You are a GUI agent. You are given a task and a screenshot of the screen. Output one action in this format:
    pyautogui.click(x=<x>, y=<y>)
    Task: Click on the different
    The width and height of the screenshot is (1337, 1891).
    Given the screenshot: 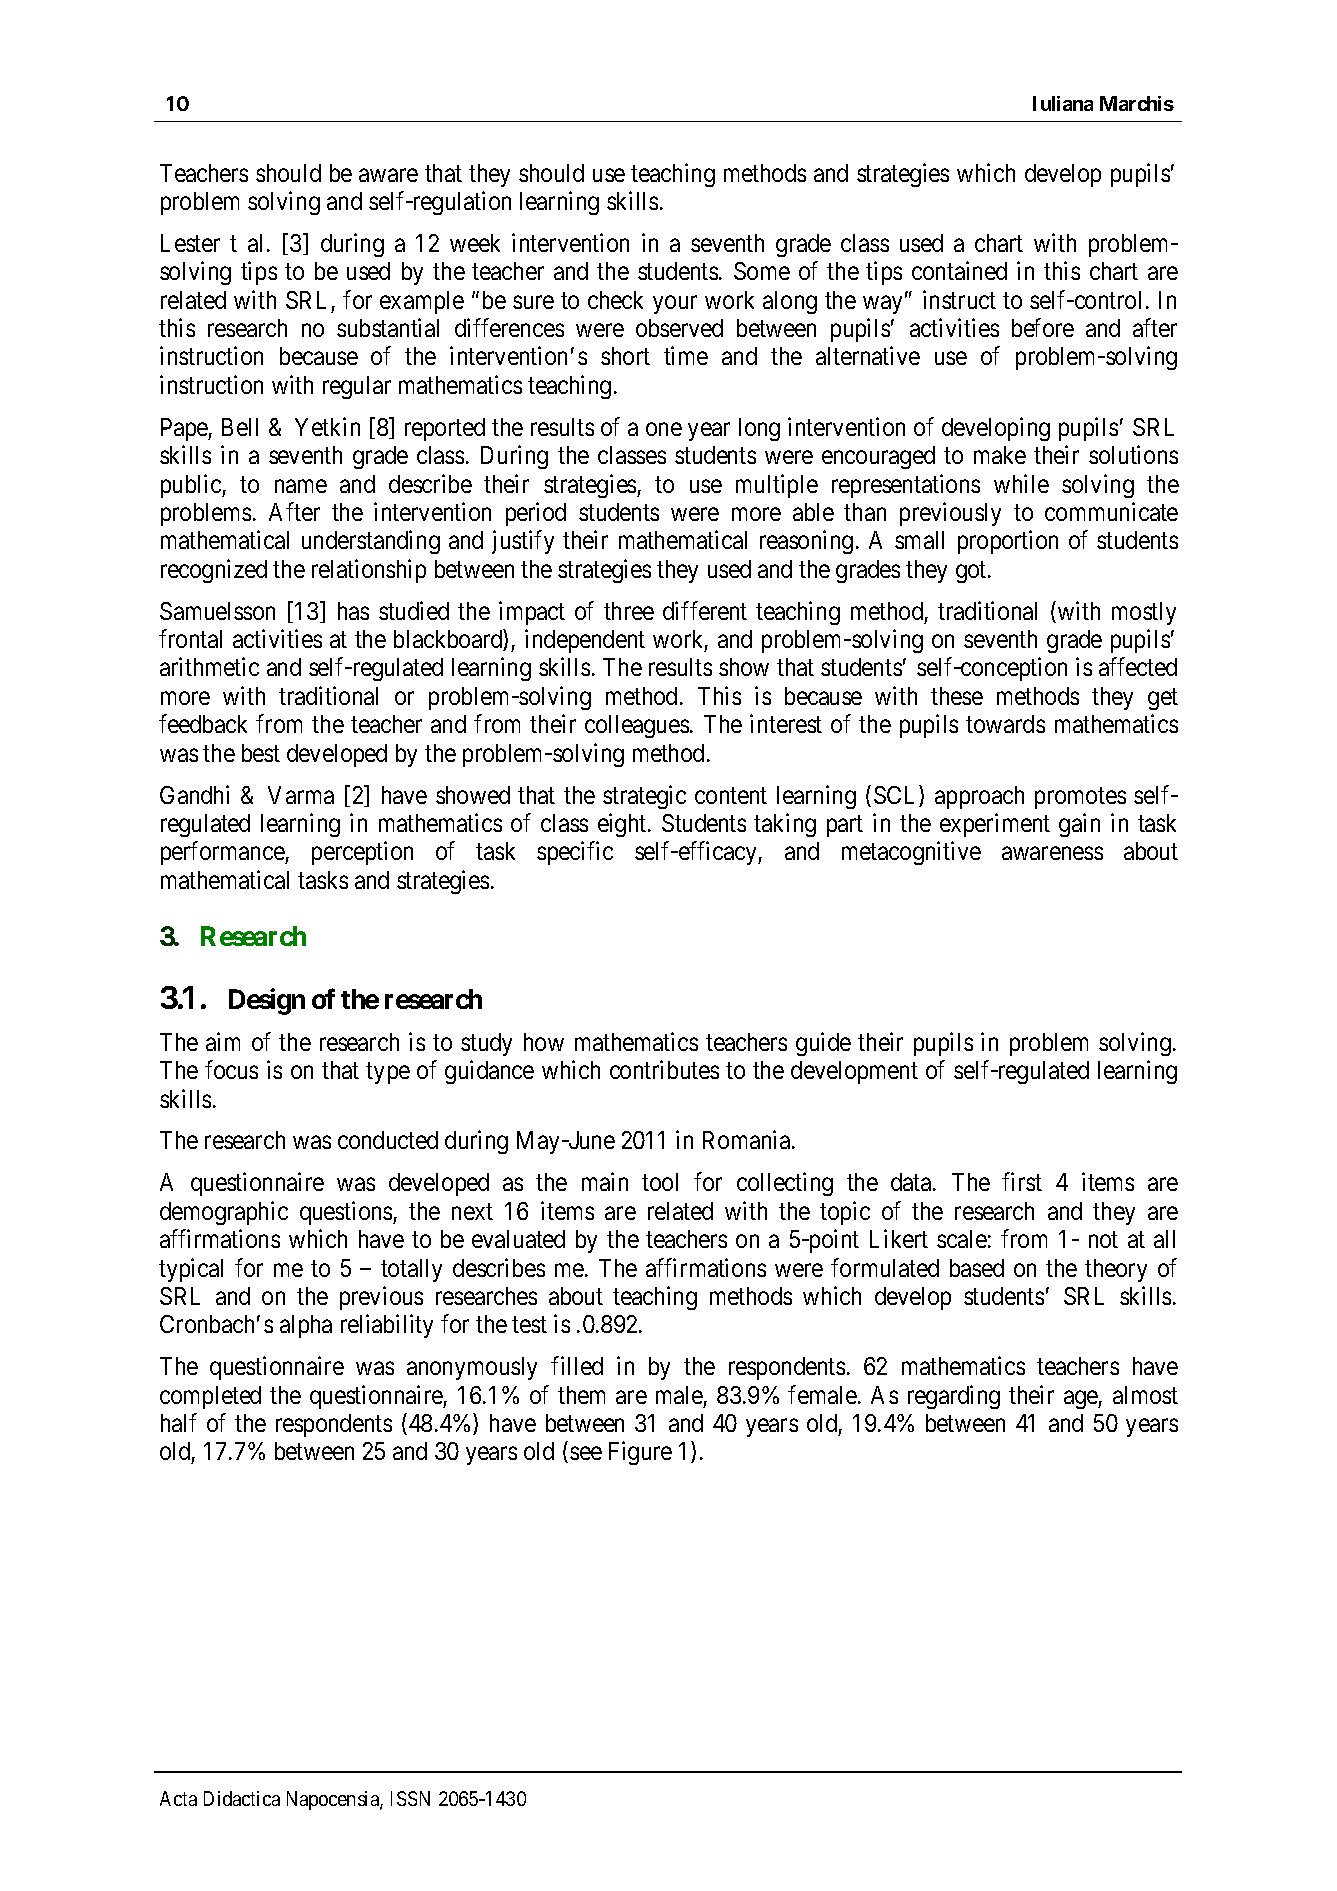 What is the action you would take?
    pyautogui.click(x=705, y=610)
